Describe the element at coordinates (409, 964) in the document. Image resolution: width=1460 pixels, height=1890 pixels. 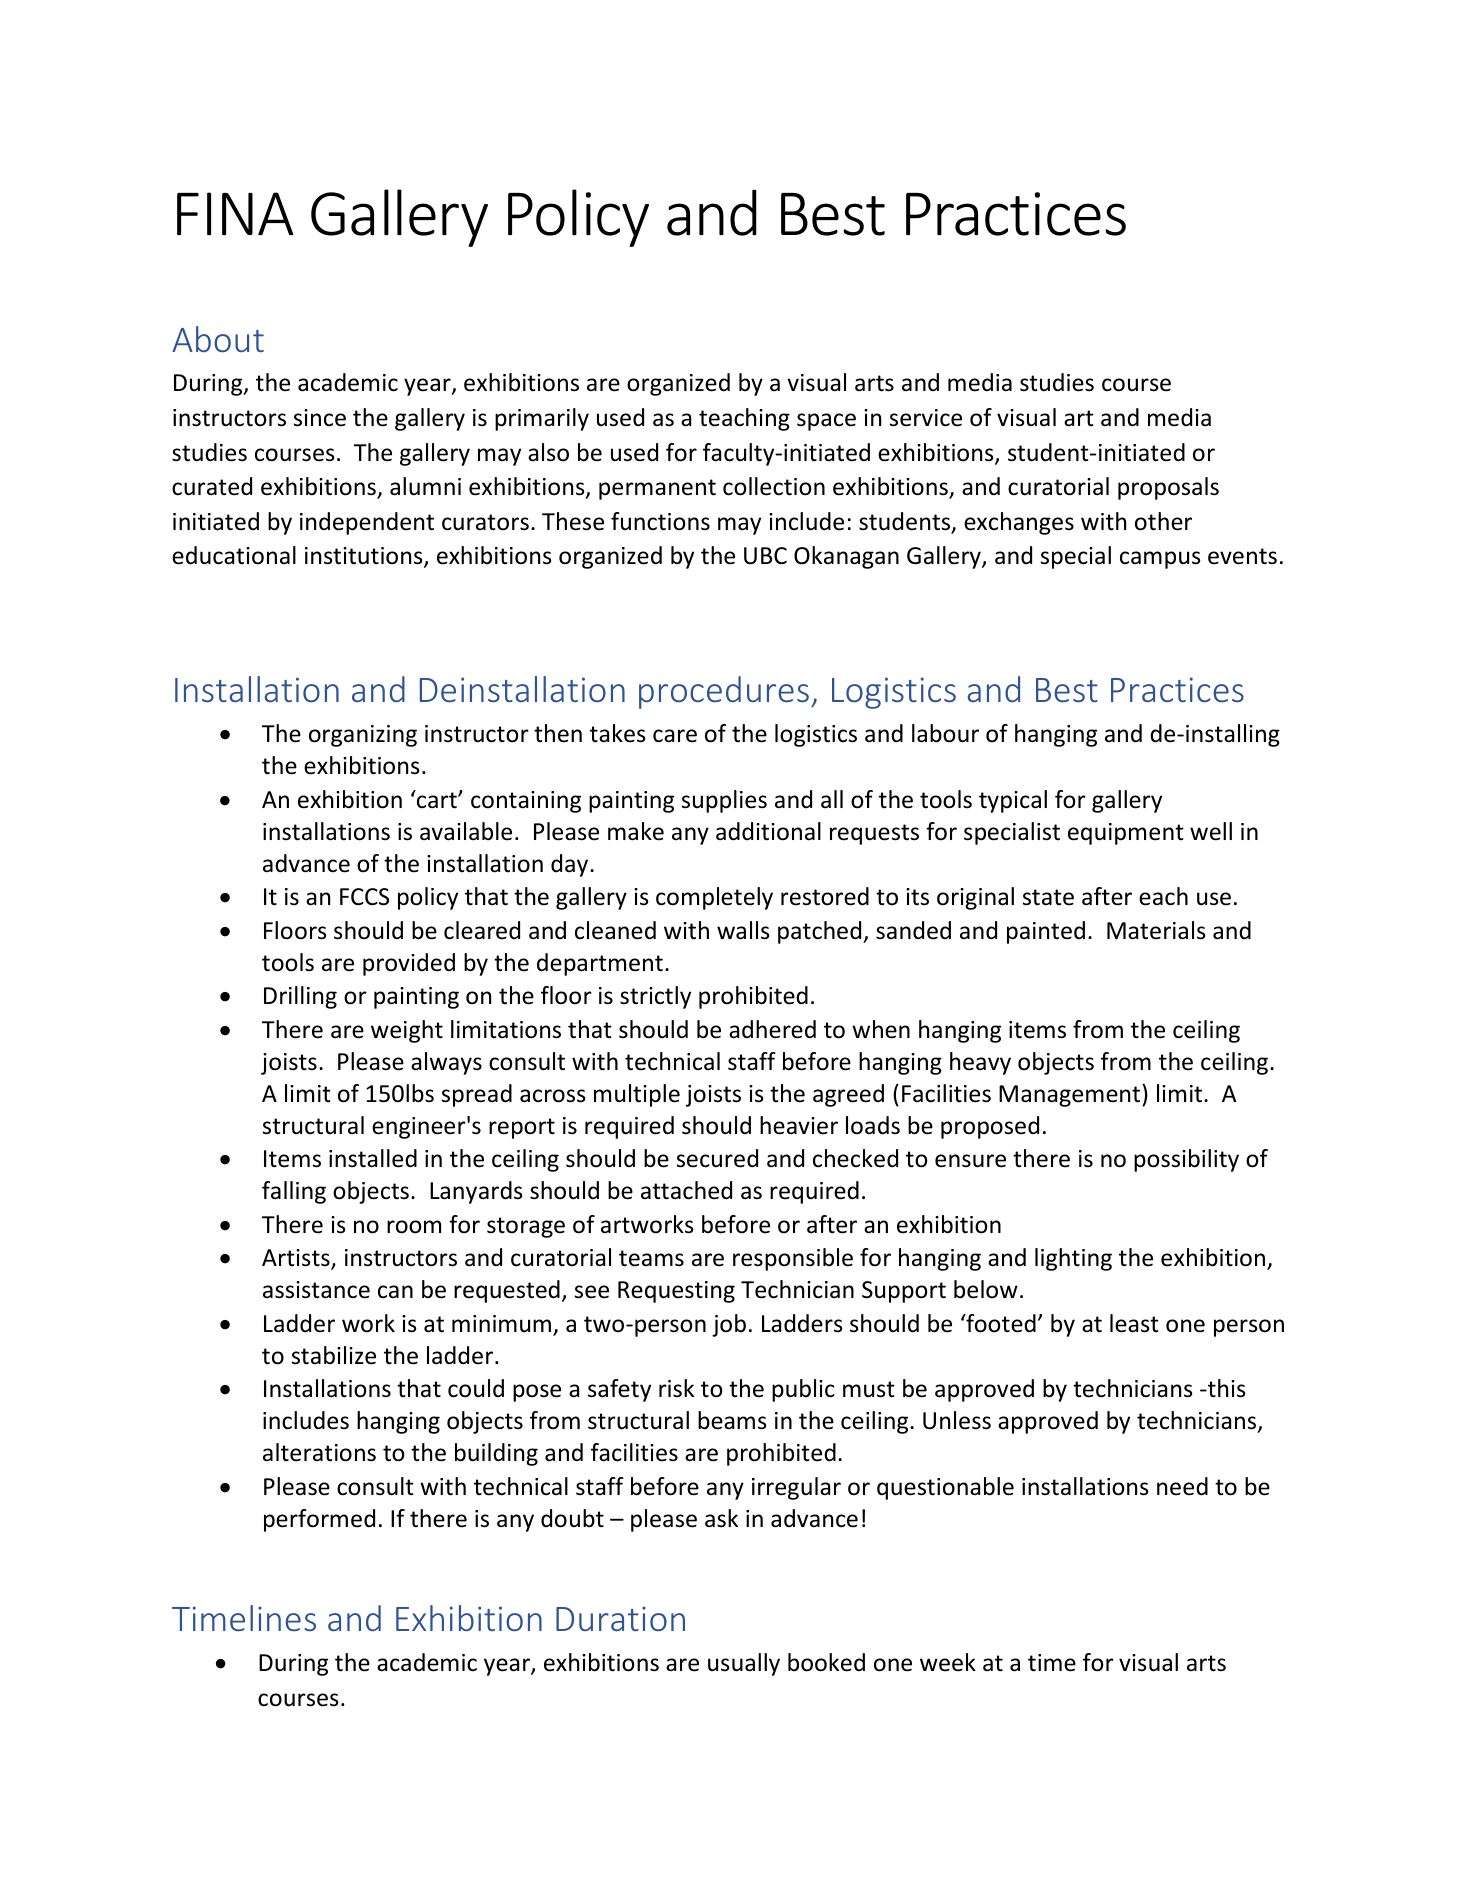
I see `provided` at that location.
